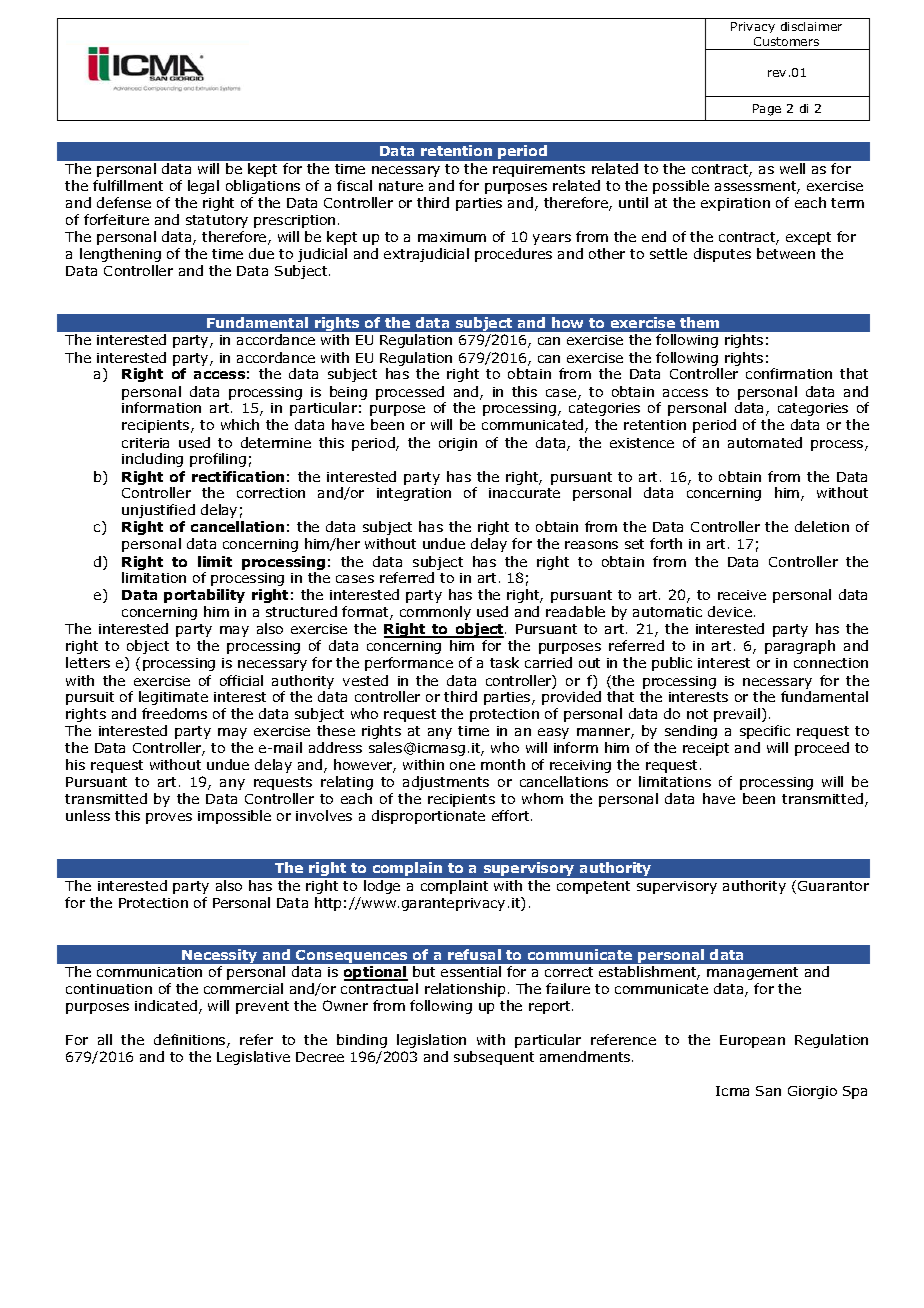  I want to click on nature, so click(401, 186).
